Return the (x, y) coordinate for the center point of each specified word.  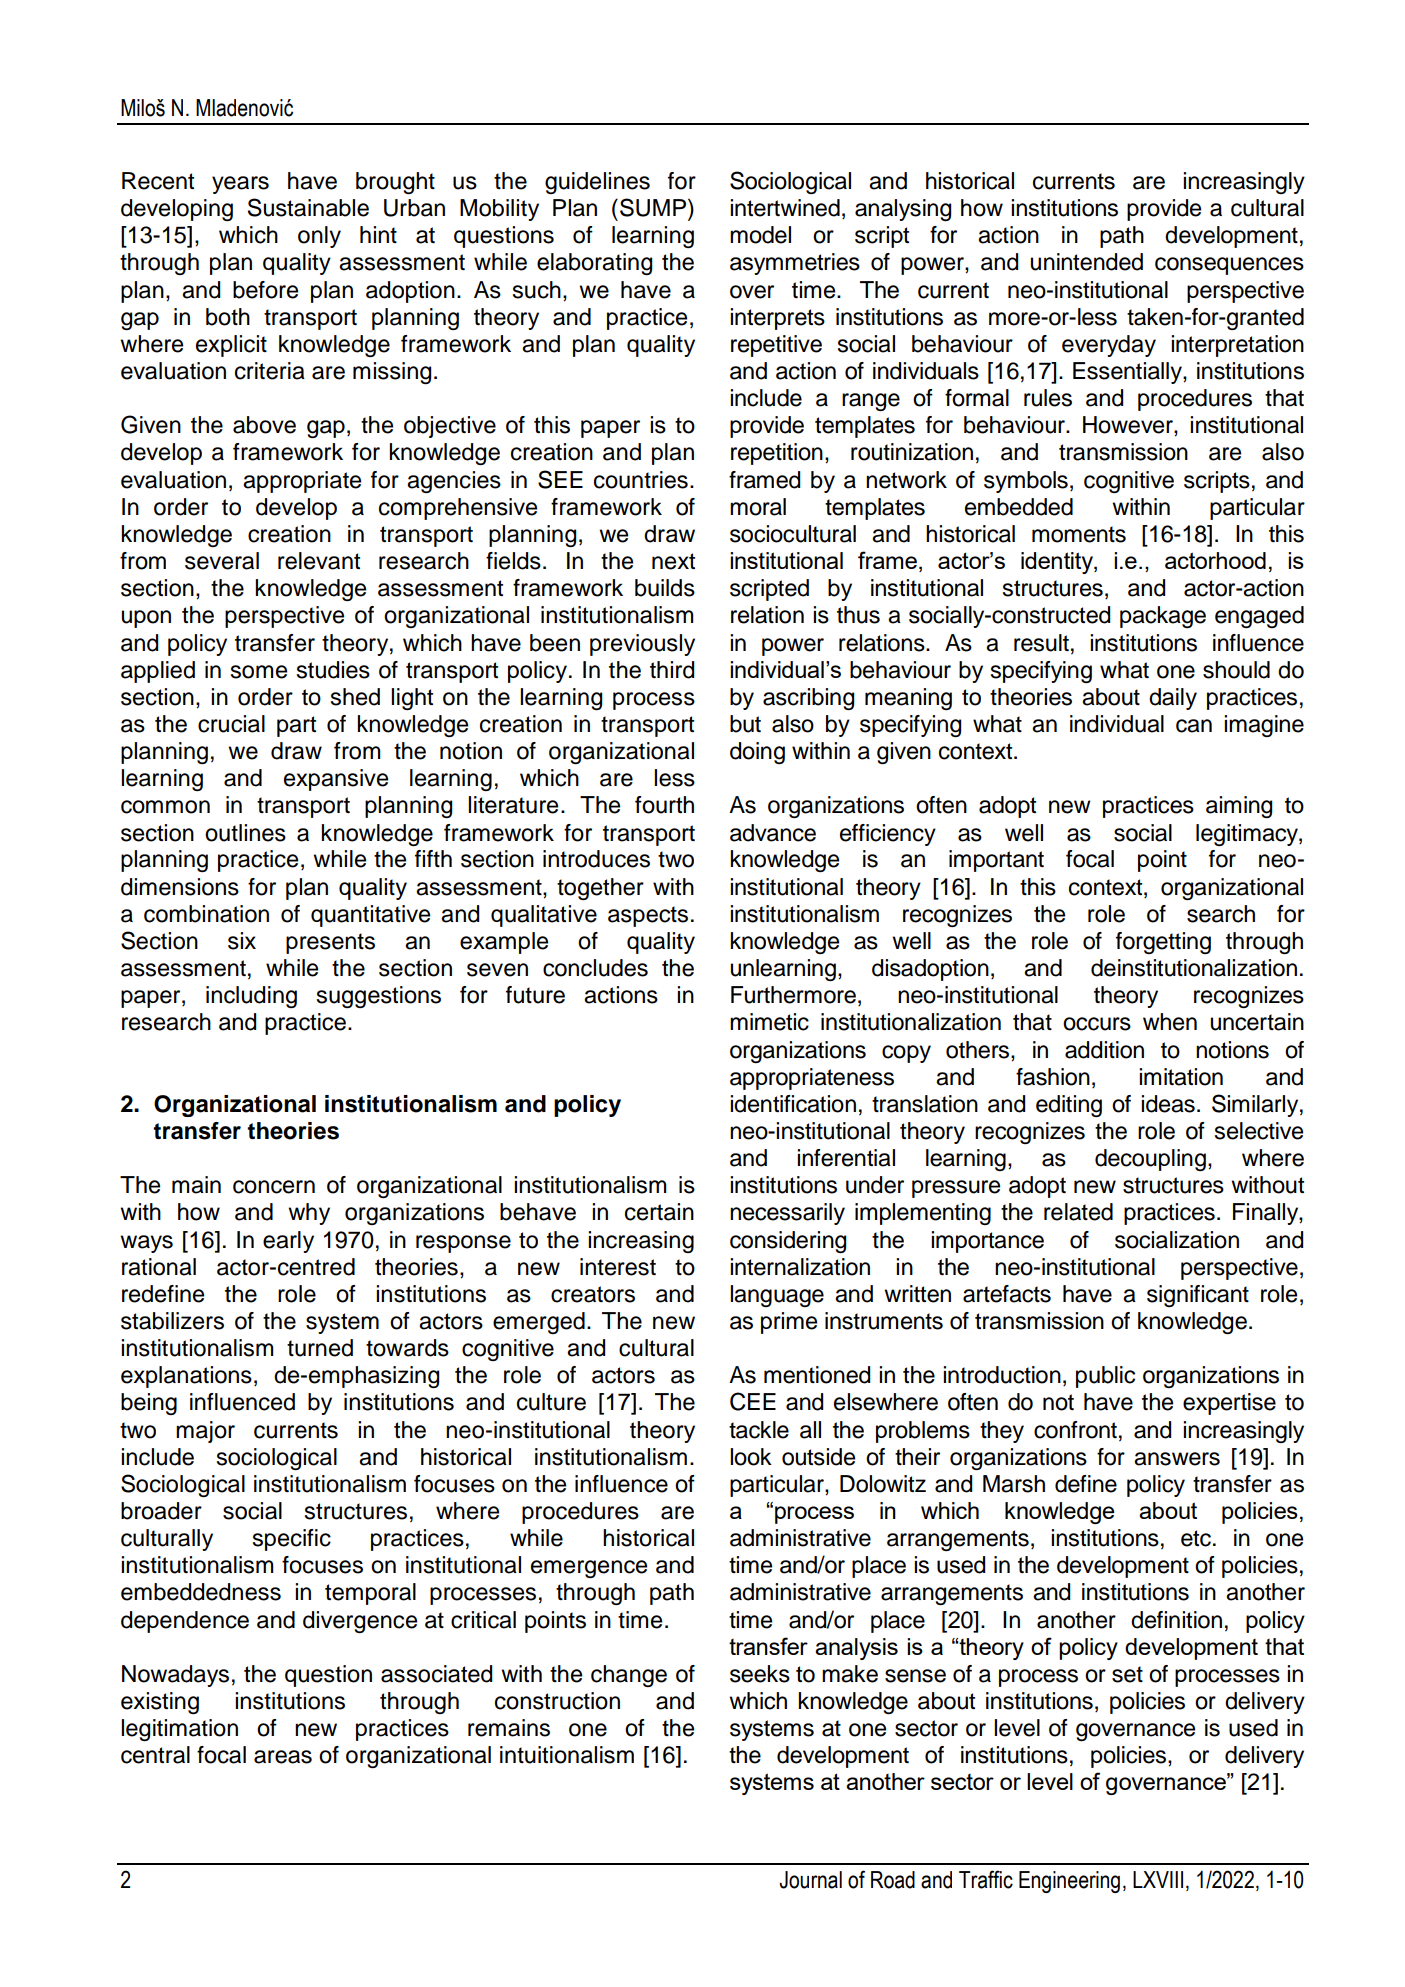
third (672, 670)
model (760, 235)
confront (1075, 1430)
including (251, 997)
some (259, 672)
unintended (1087, 262)
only (319, 237)
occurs (1097, 1024)
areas (283, 1757)
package (1163, 617)
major (205, 1432)
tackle (759, 1430)
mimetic (769, 1022)
